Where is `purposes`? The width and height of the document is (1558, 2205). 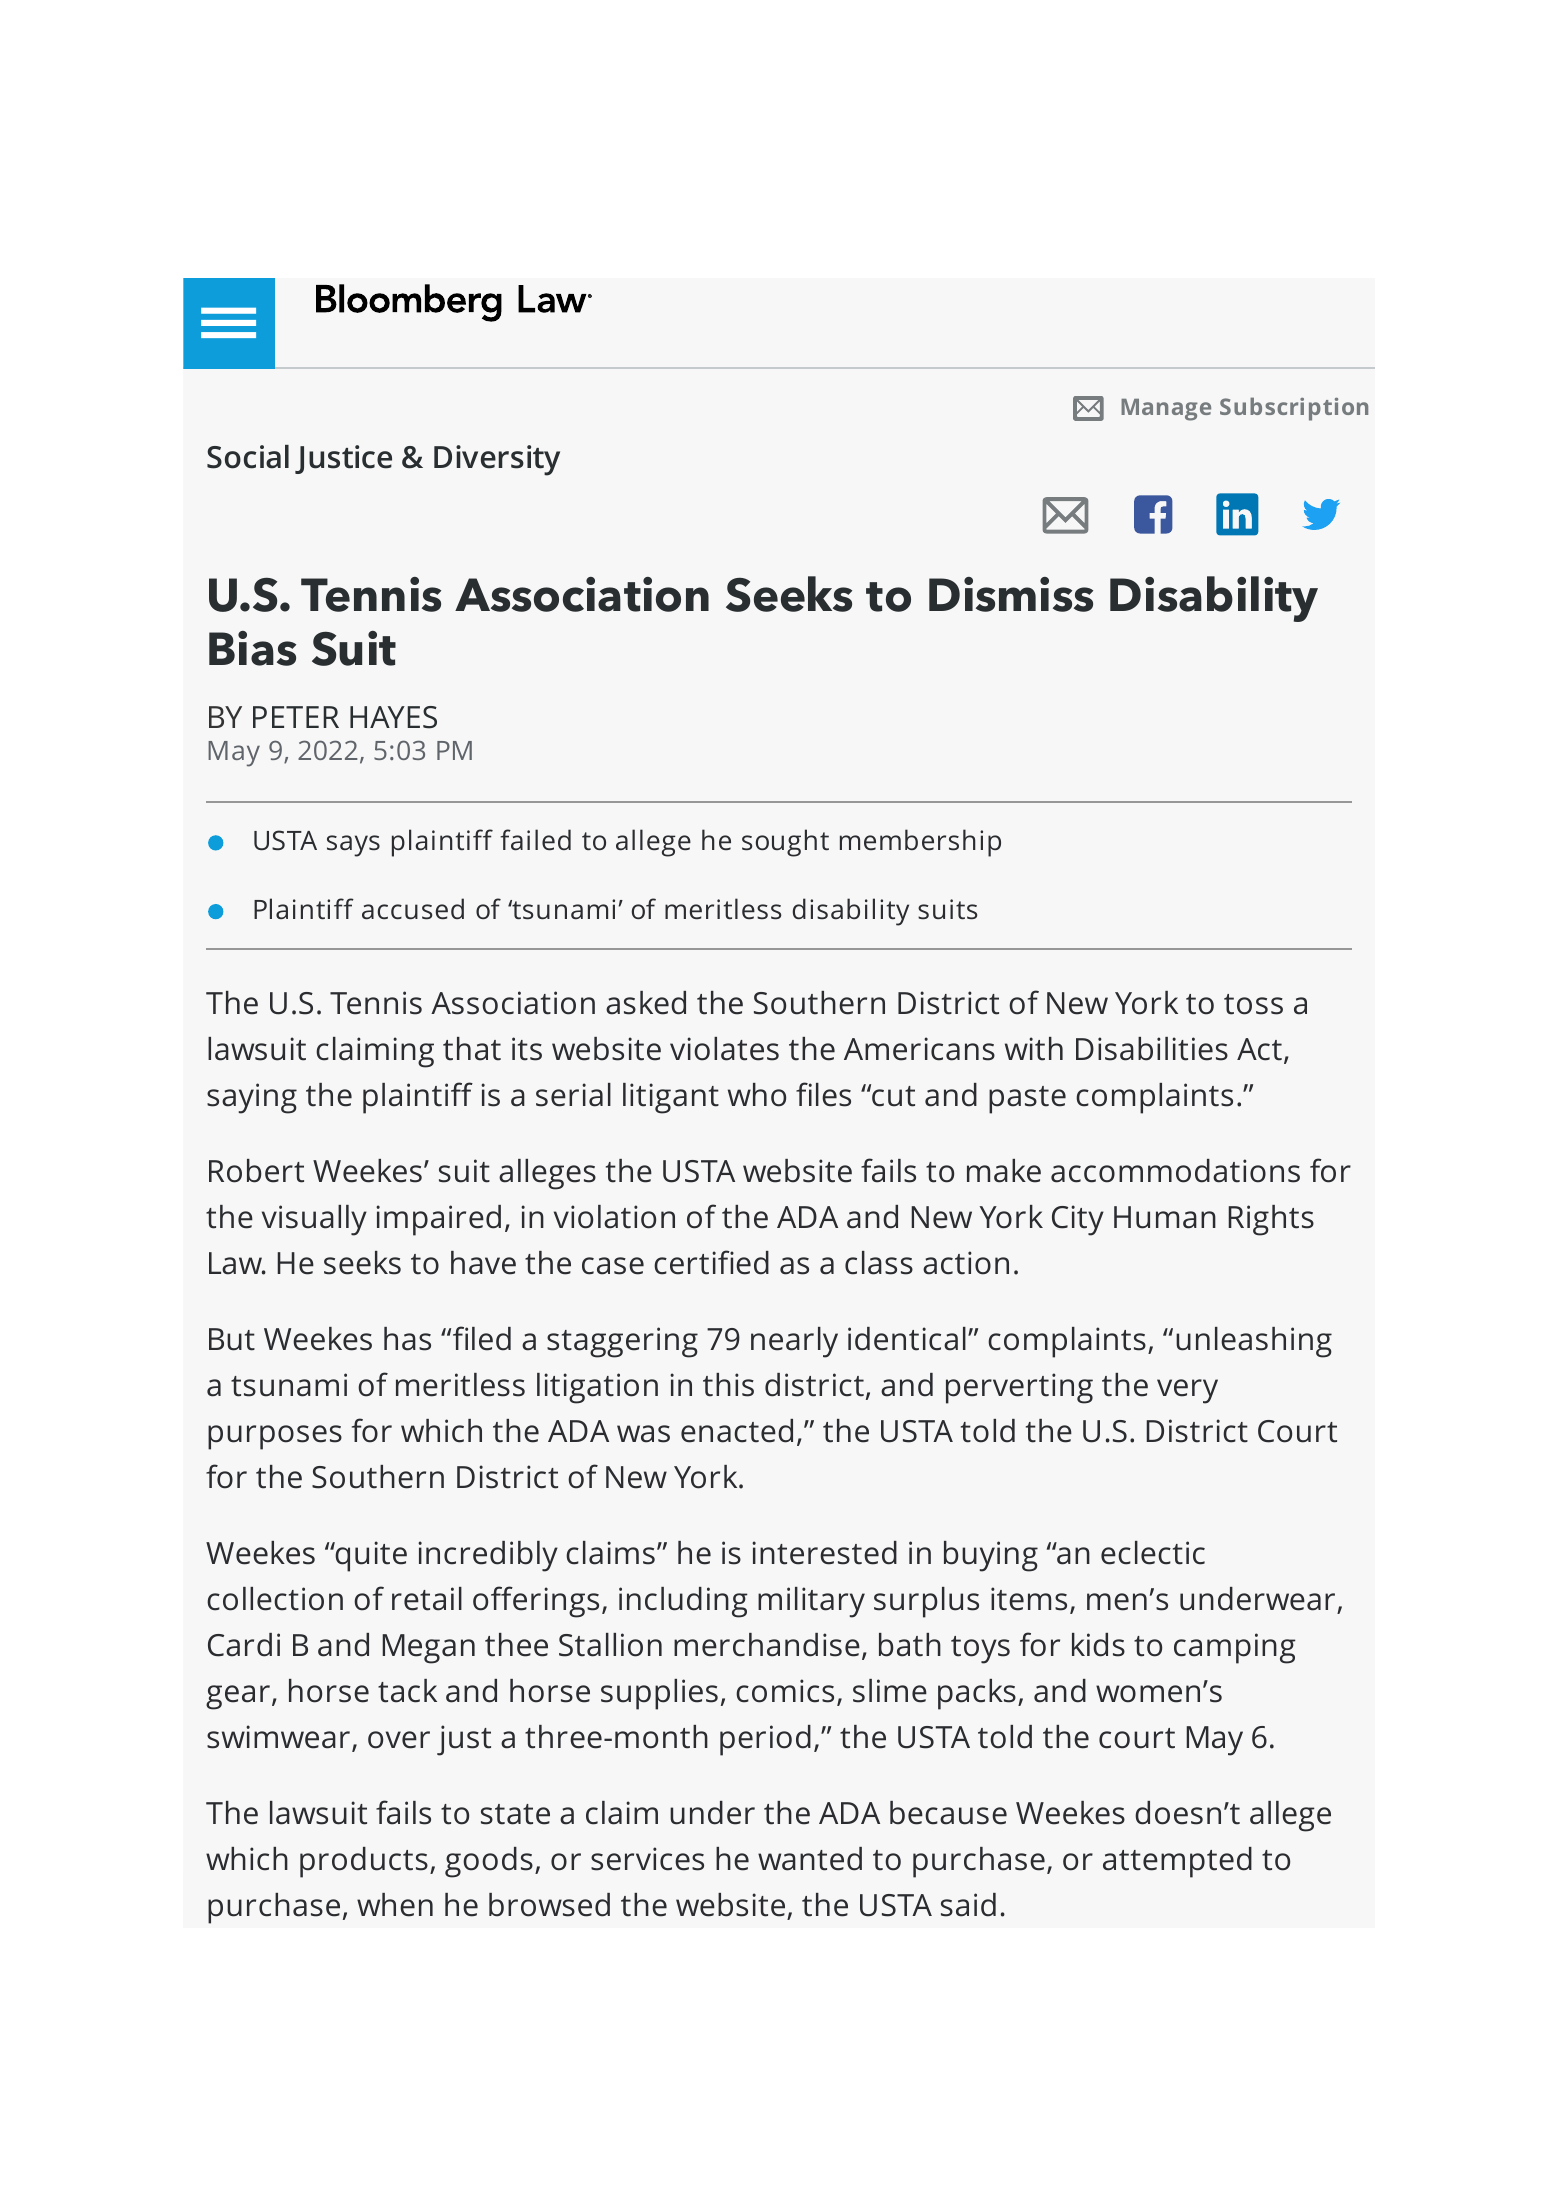
purposes is located at coordinates (275, 1437).
